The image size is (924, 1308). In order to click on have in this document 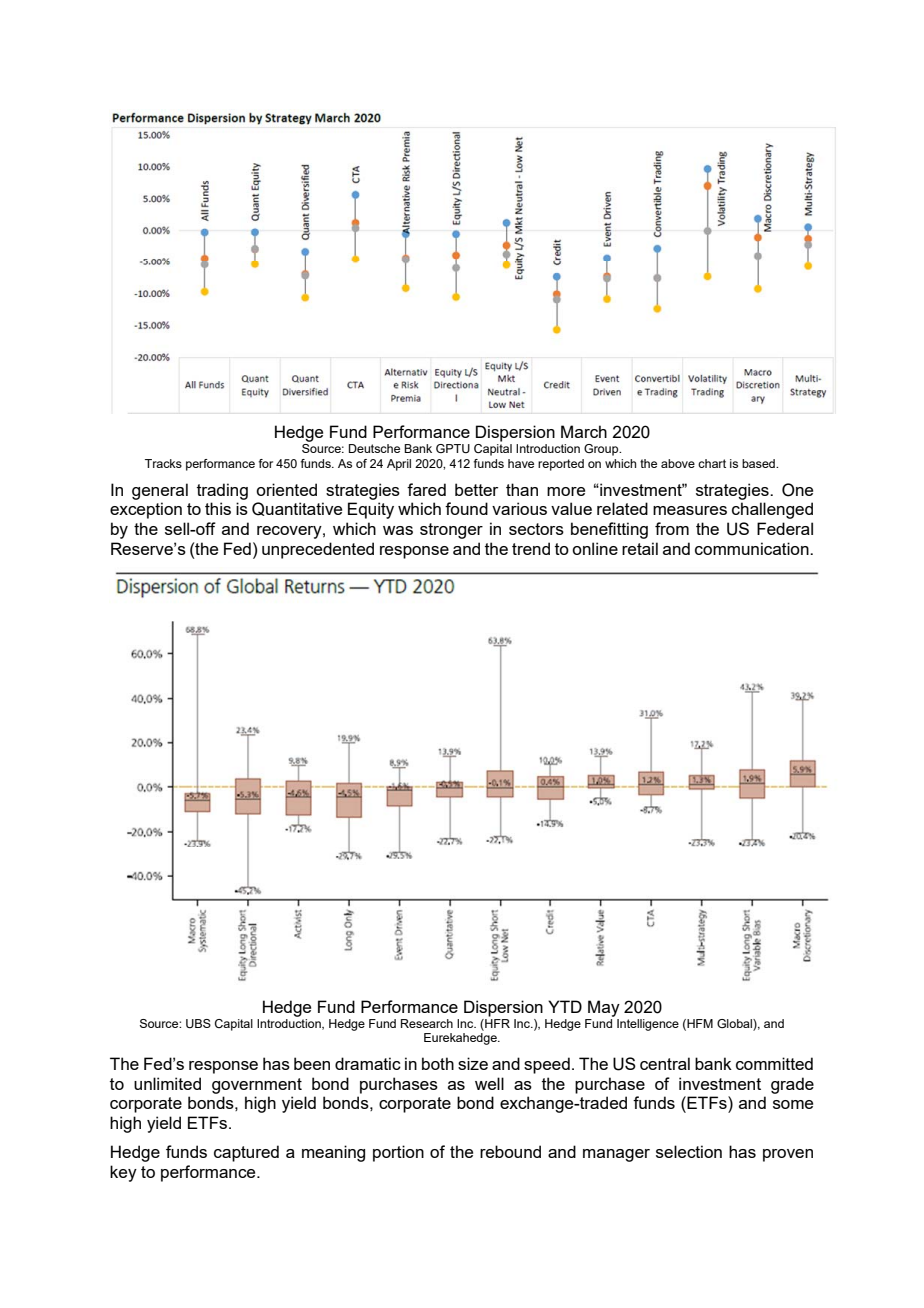, I will do `click(521, 463)`.
